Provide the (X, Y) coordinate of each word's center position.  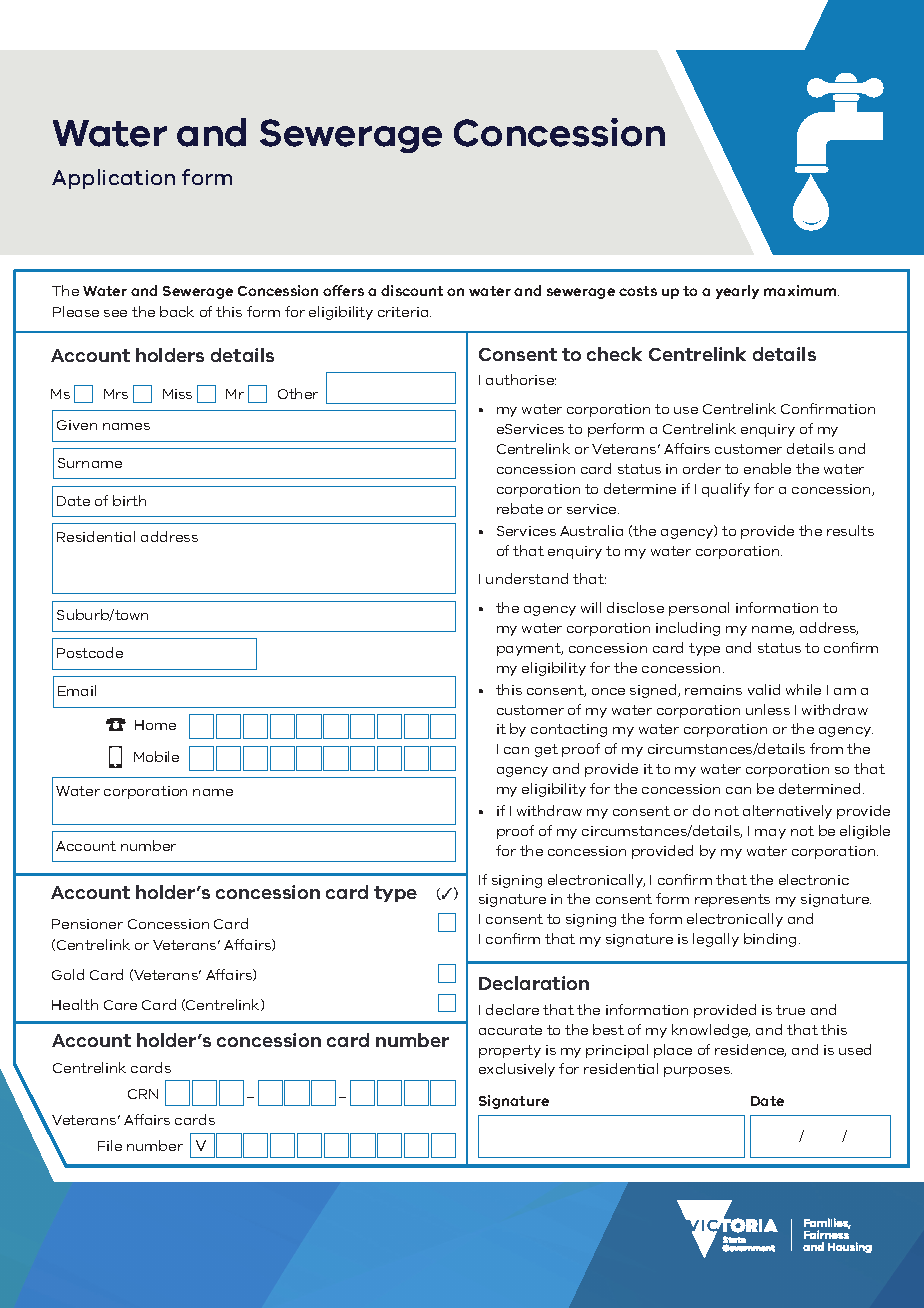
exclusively (517, 1070)
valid (764, 689)
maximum (801, 290)
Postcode (90, 652)
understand (527, 578)
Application (113, 179)
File (110, 1145)
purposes (698, 1072)
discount (412, 290)
